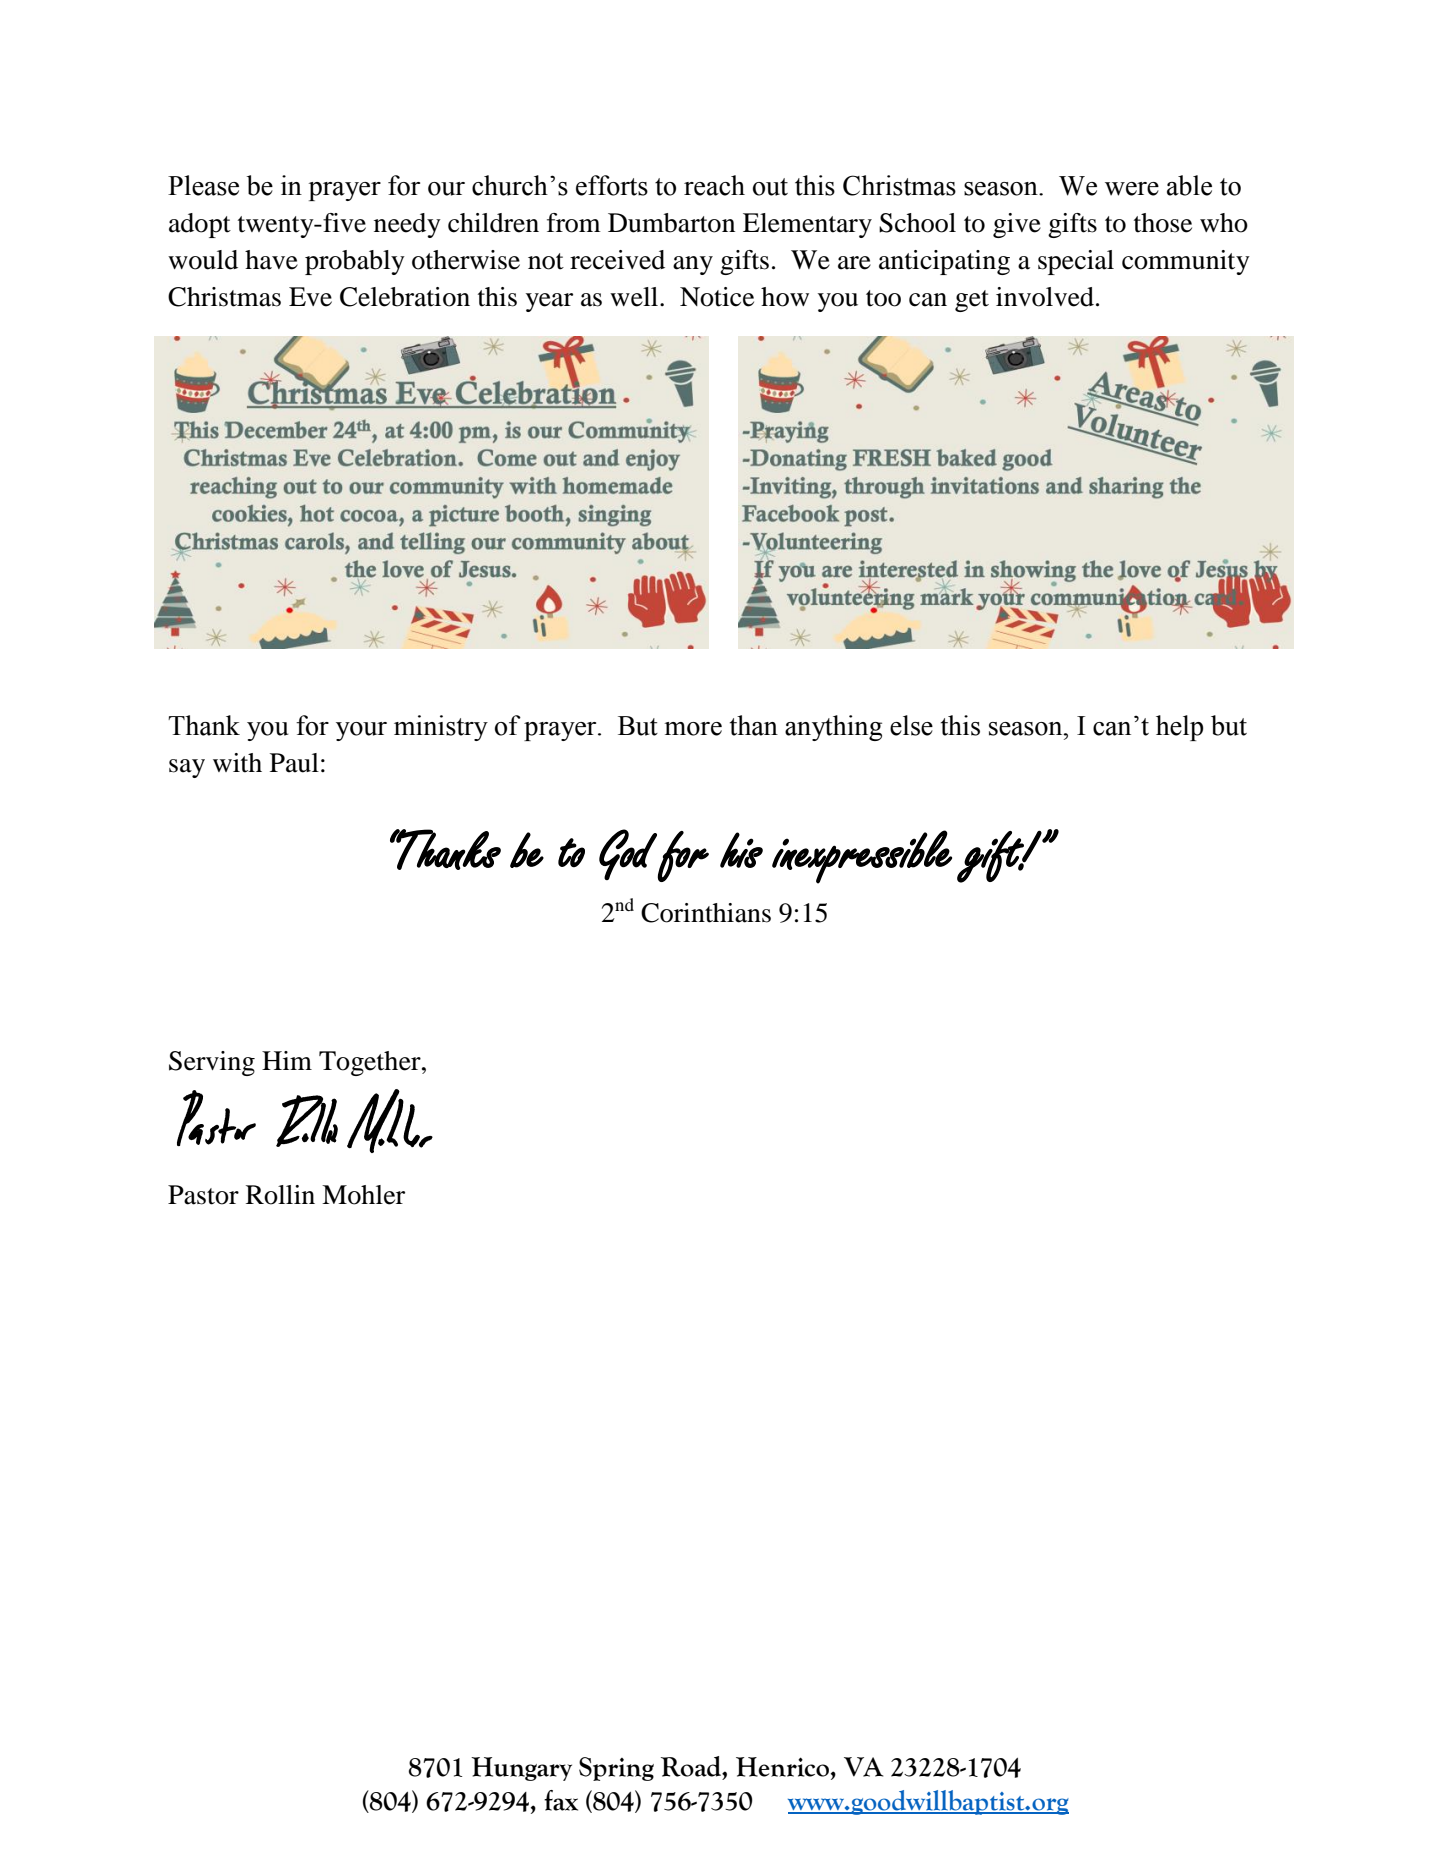  I want to click on Spring, so click(616, 1769).
